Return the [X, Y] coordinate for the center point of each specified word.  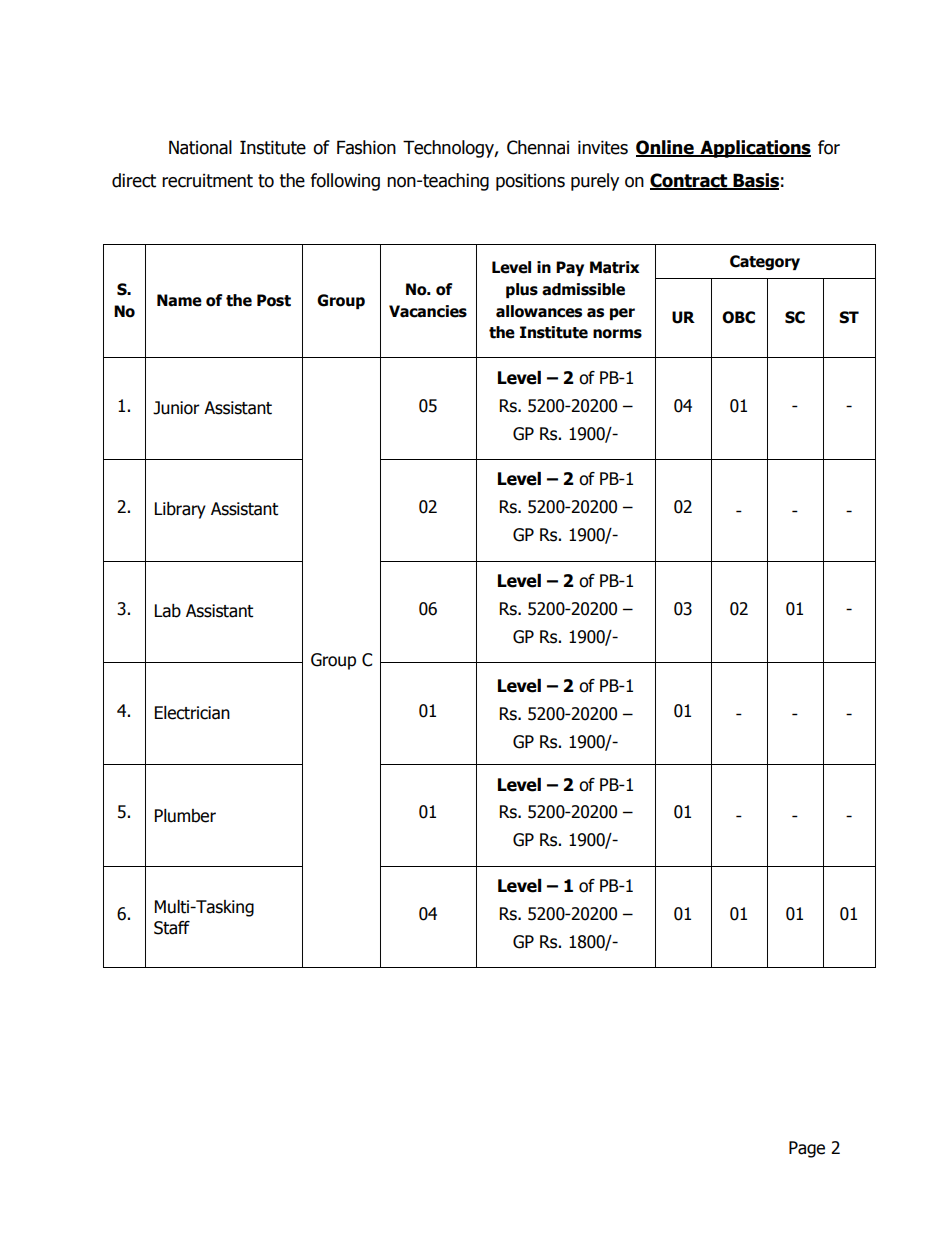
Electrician [192, 713]
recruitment [207, 181]
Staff [172, 928]
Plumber [185, 816]
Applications [754, 149]
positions [530, 182]
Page [807, 1149]
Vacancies [428, 311]
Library [180, 510]
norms [617, 334]
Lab [168, 611]
